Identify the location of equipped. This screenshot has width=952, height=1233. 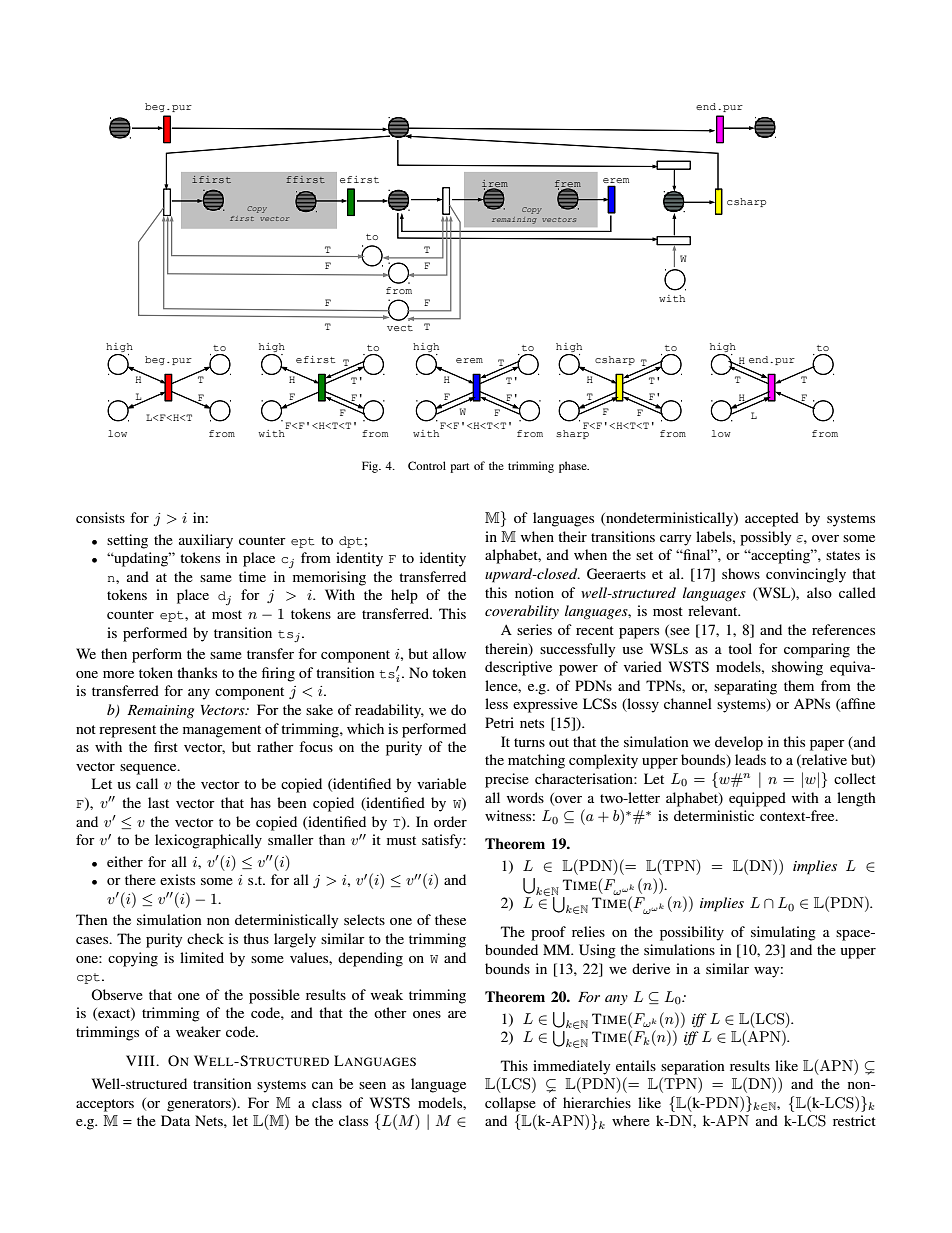
(757, 799).
